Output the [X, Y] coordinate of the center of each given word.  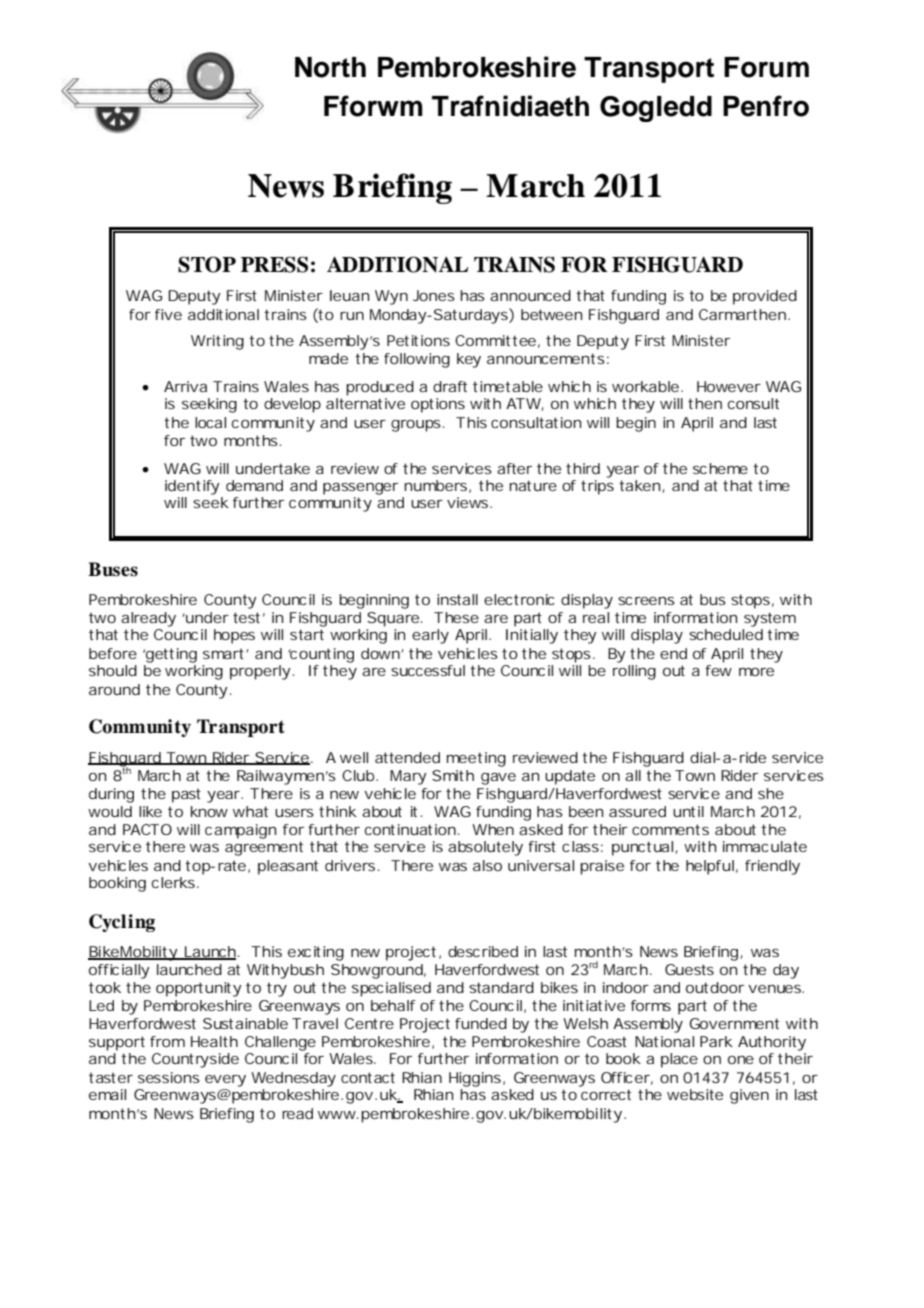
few [718, 670]
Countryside [195, 1060]
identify [192, 487]
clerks [173, 882]
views [469, 502]
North [330, 67]
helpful [710, 867]
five [168, 314]
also [487, 865]
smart [223, 654]
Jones [434, 295]
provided [765, 297]
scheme [720, 468]
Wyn [391, 297]
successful [428, 670]
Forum [766, 67]
